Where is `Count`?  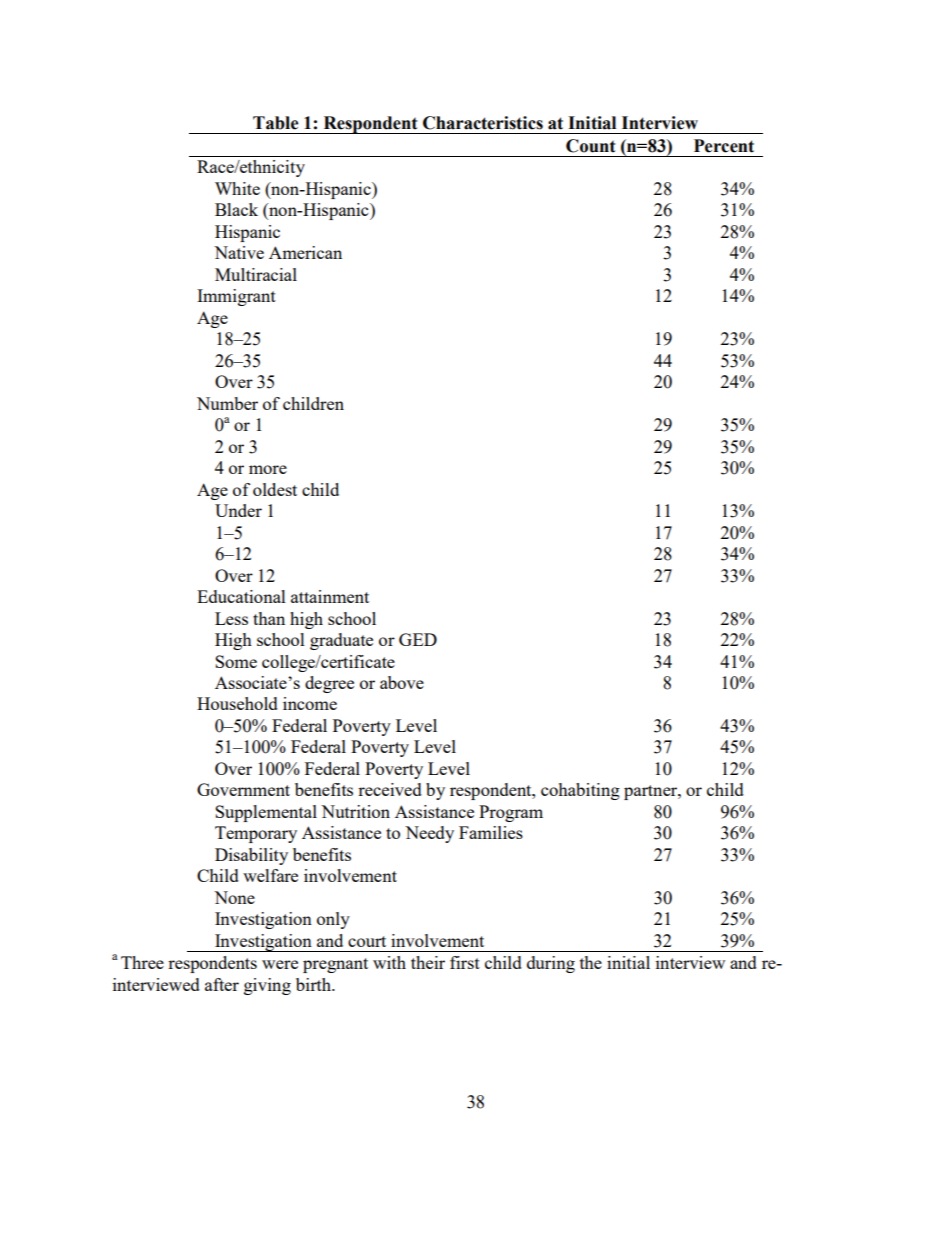
Count is located at coordinates (590, 146).
